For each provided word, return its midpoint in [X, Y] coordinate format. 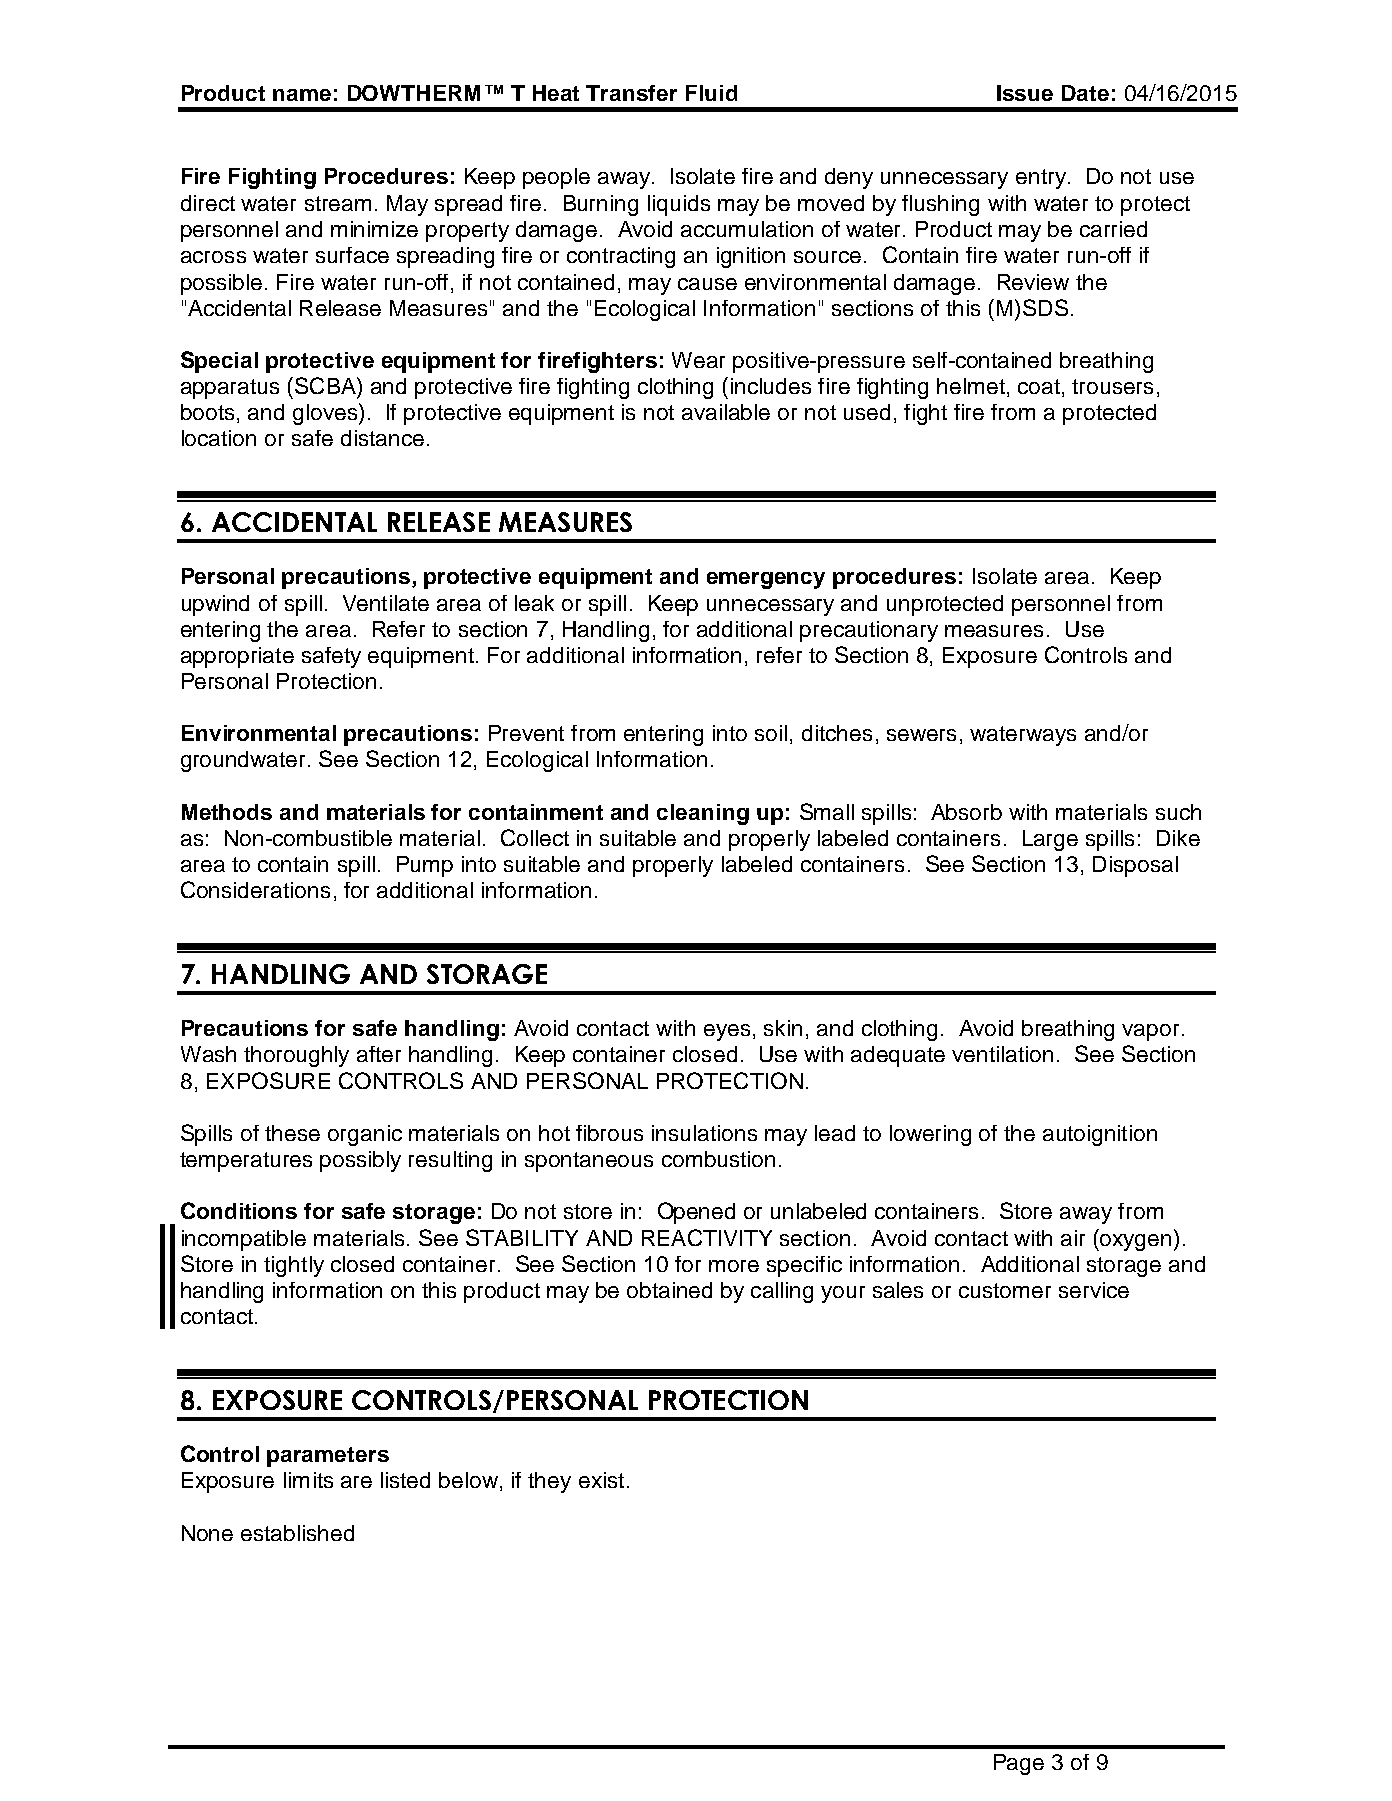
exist [601, 1480]
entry [1041, 179]
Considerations [255, 889]
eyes [727, 1032]
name [302, 95]
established [297, 1533]
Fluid [711, 93]
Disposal [1135, 866]
